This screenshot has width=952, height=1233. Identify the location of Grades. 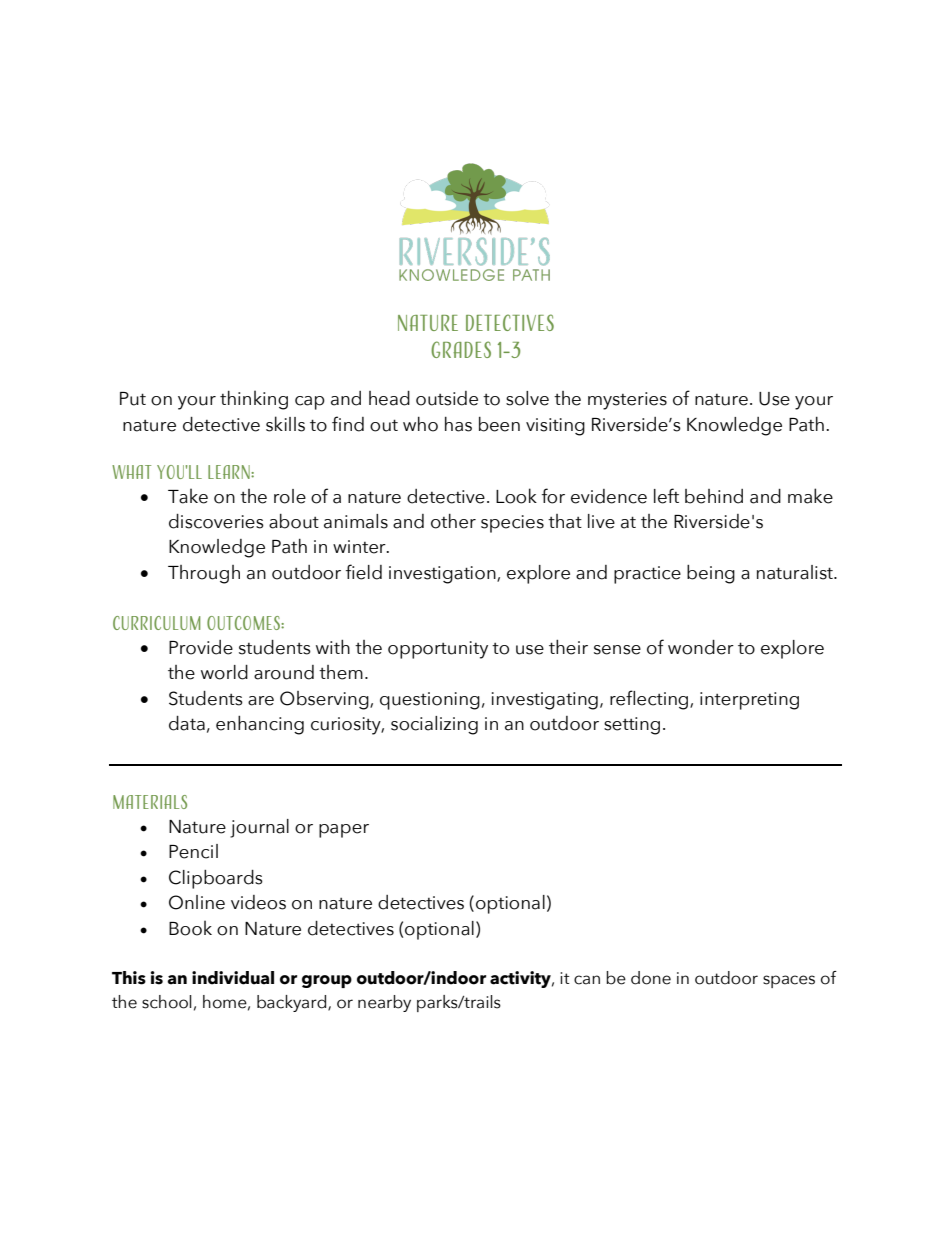
(461, 349).
